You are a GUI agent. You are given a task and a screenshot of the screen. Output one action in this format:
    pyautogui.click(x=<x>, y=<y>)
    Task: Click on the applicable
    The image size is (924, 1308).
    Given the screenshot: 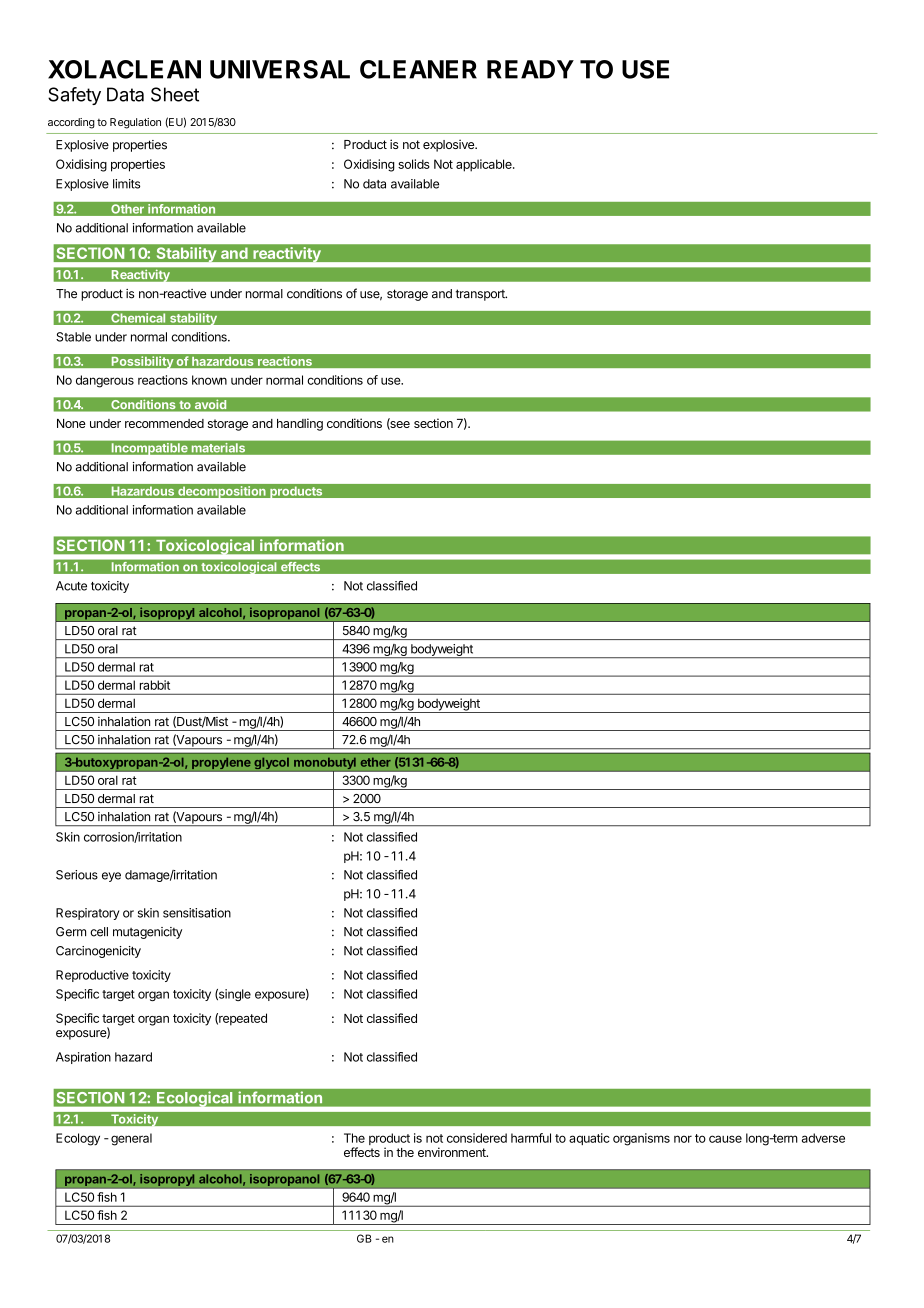 What is the action you would take?
    pyautogui.click(x=485, y=165)
